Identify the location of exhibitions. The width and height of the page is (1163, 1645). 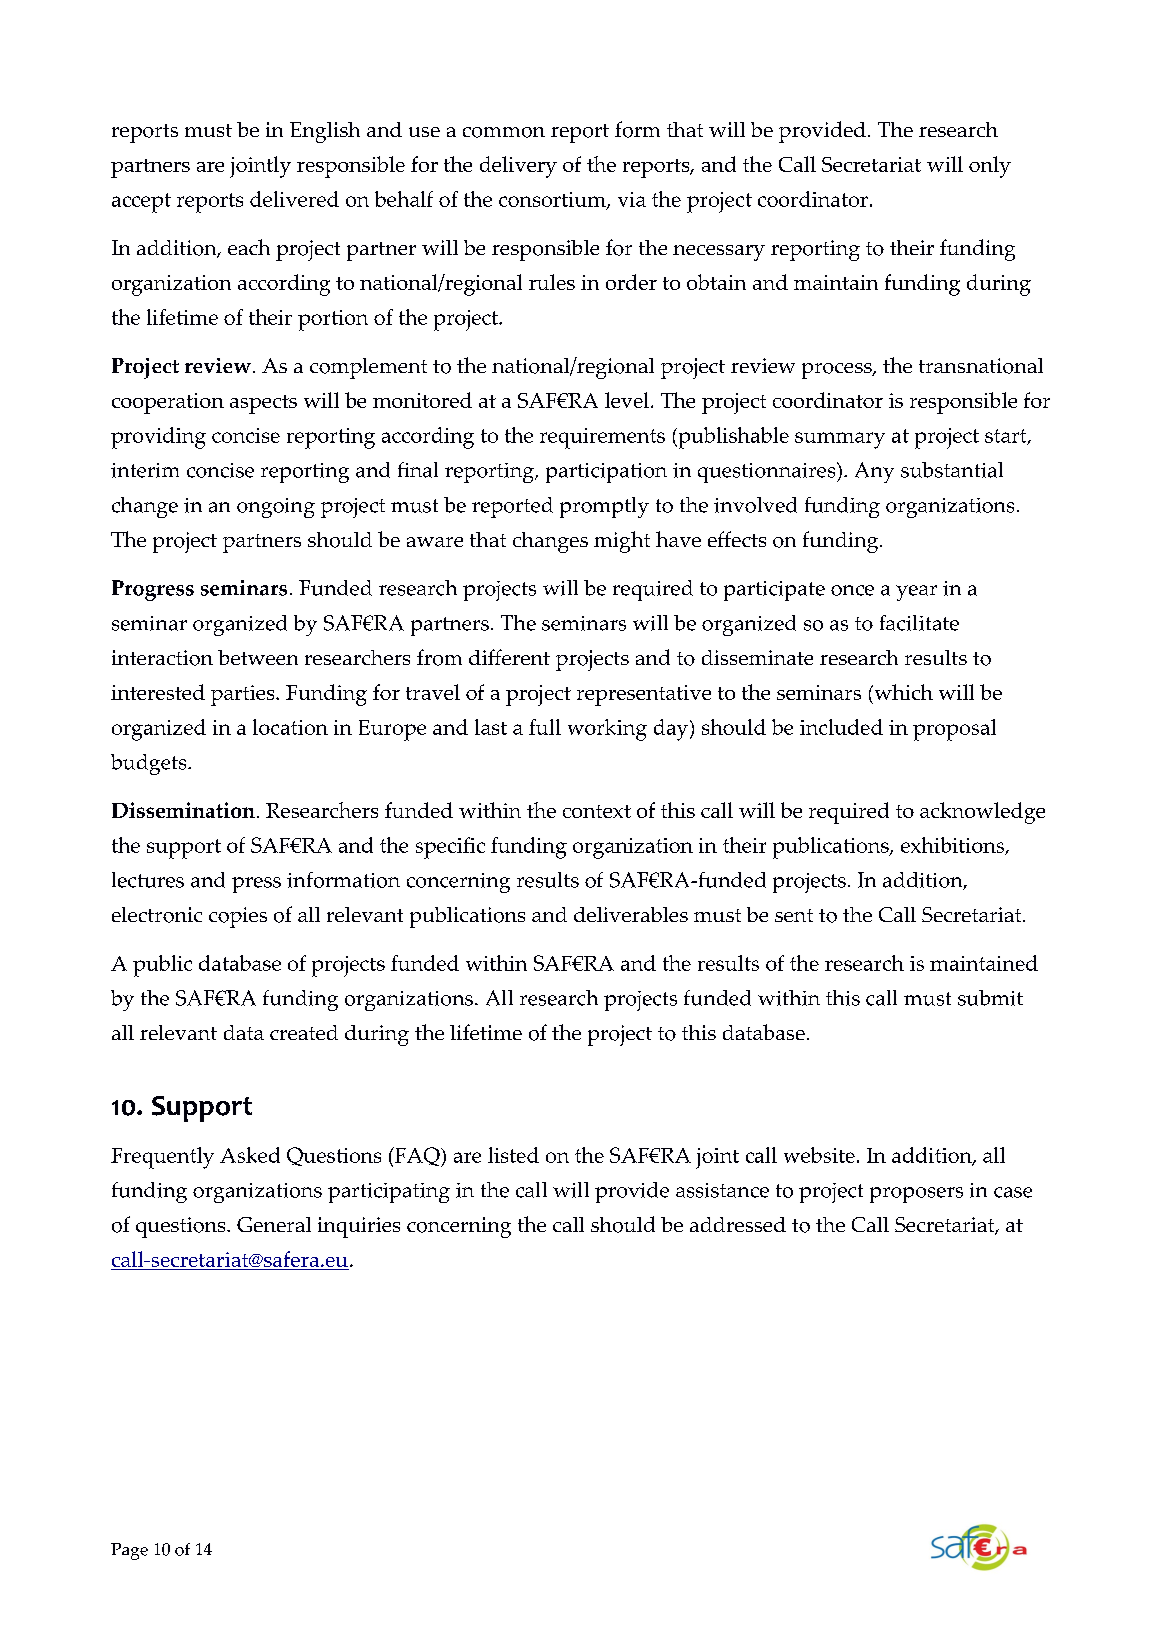
(954, 846).
